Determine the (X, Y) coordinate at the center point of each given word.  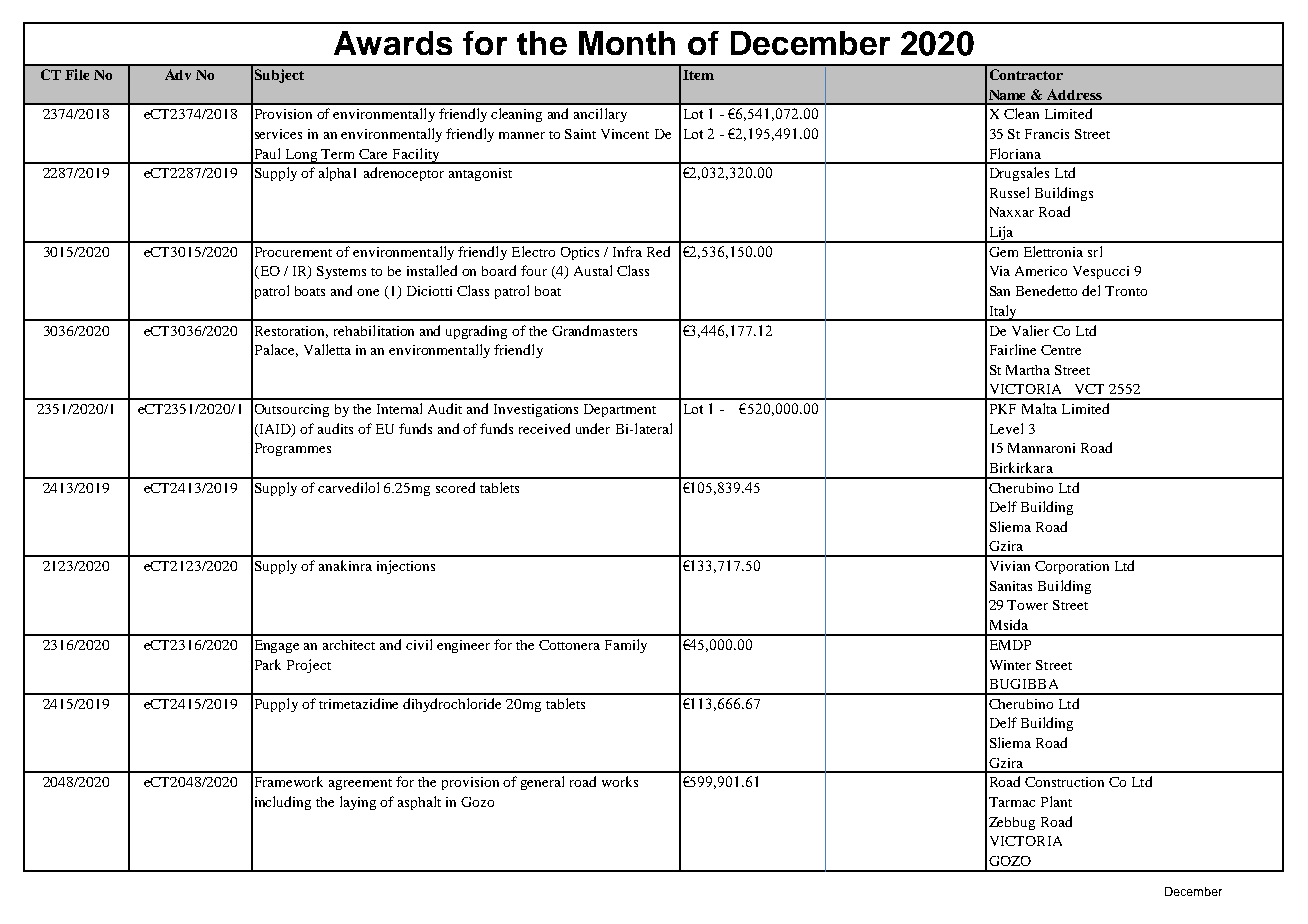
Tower (1027, 605)
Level (1006, 428)
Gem (1003, 252)
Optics (580, 253)
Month (627, 43)
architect (349, 645)
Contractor (1026, 74)
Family (626, 646)
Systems (341, 272)
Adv (178, 74)
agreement (360, 784)
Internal (399, 408)
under (593, 428)
